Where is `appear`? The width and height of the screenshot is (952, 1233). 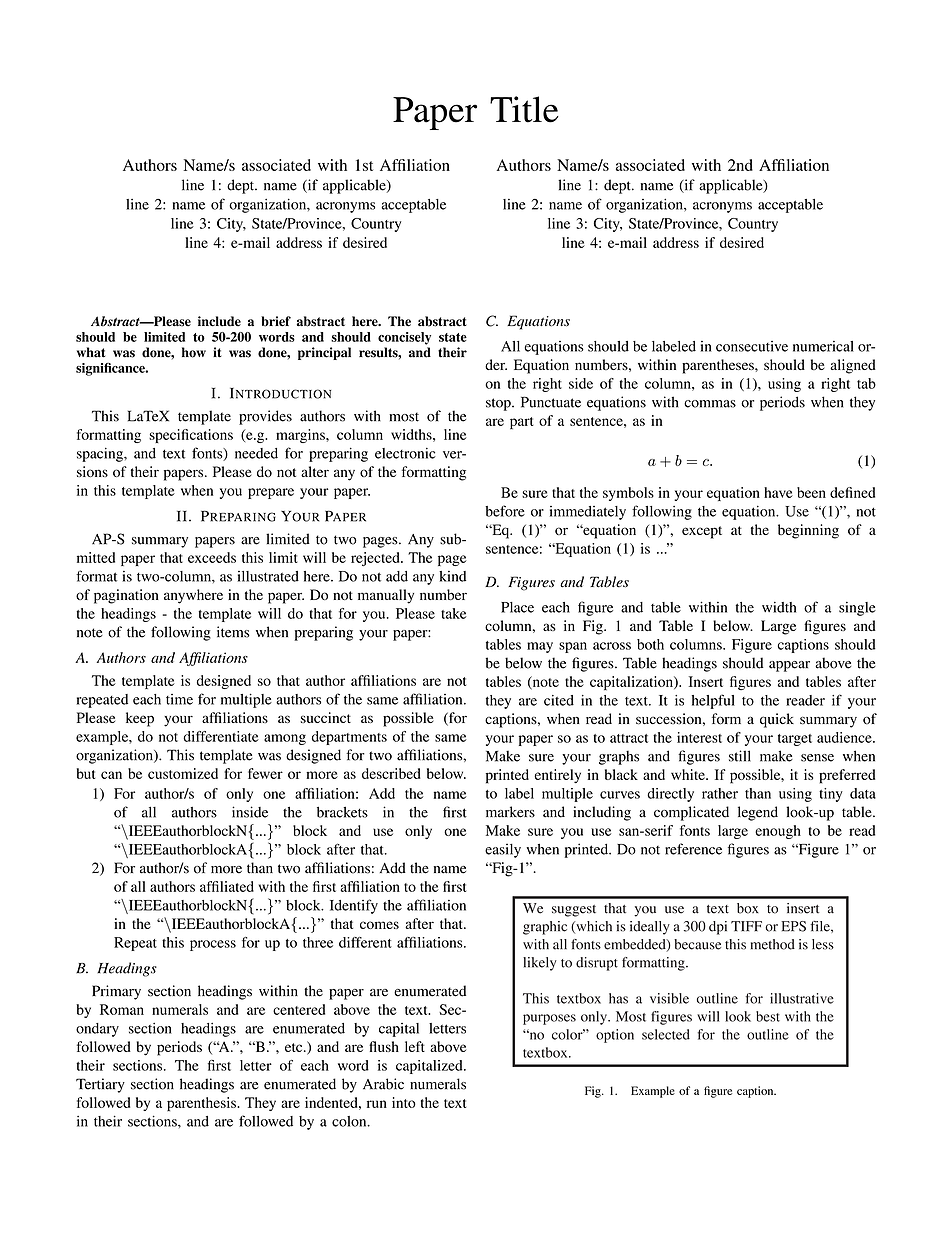 appear is located at coordinates (789, 666).
